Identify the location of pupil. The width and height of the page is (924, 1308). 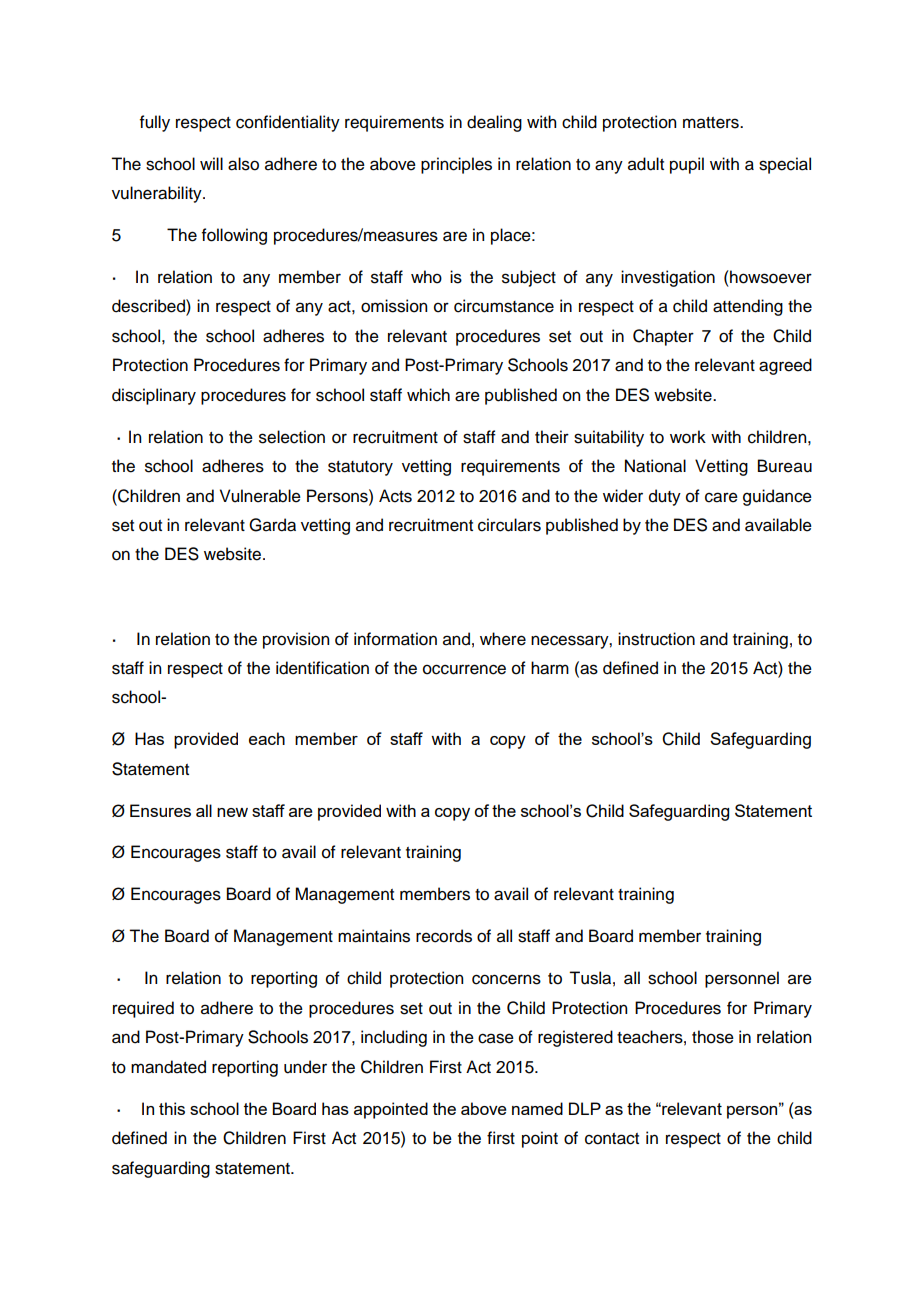
(687, 165).
